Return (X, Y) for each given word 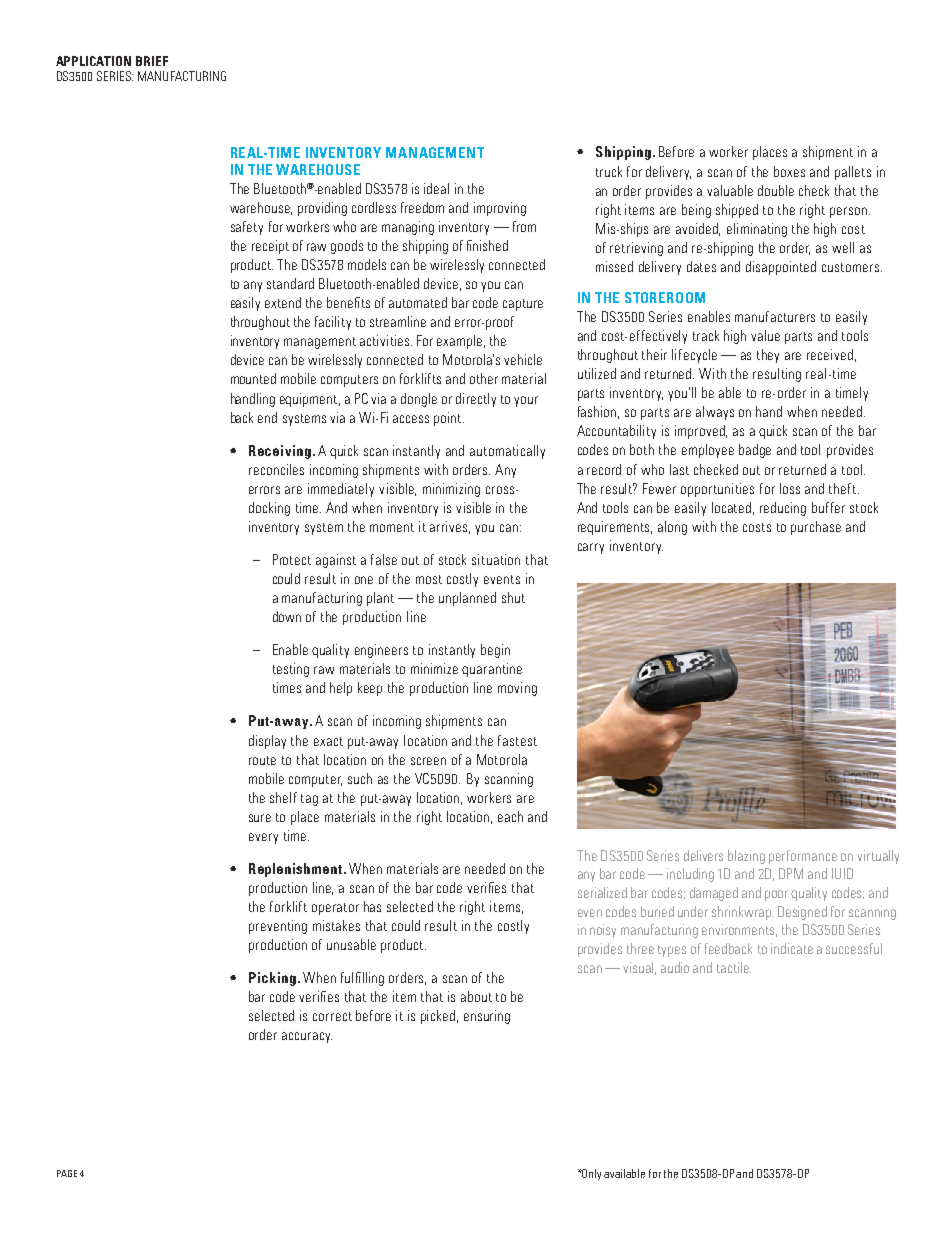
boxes (789, 171)
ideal (436, 188)
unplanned (467, 599)
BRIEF (152, 61)
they (768, 356)
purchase (816, 528)
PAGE (67, 1173)
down (287, 616)
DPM (791, 873)
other (484, 378)
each (510, 816)
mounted (253, 378)
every (263, 838)
